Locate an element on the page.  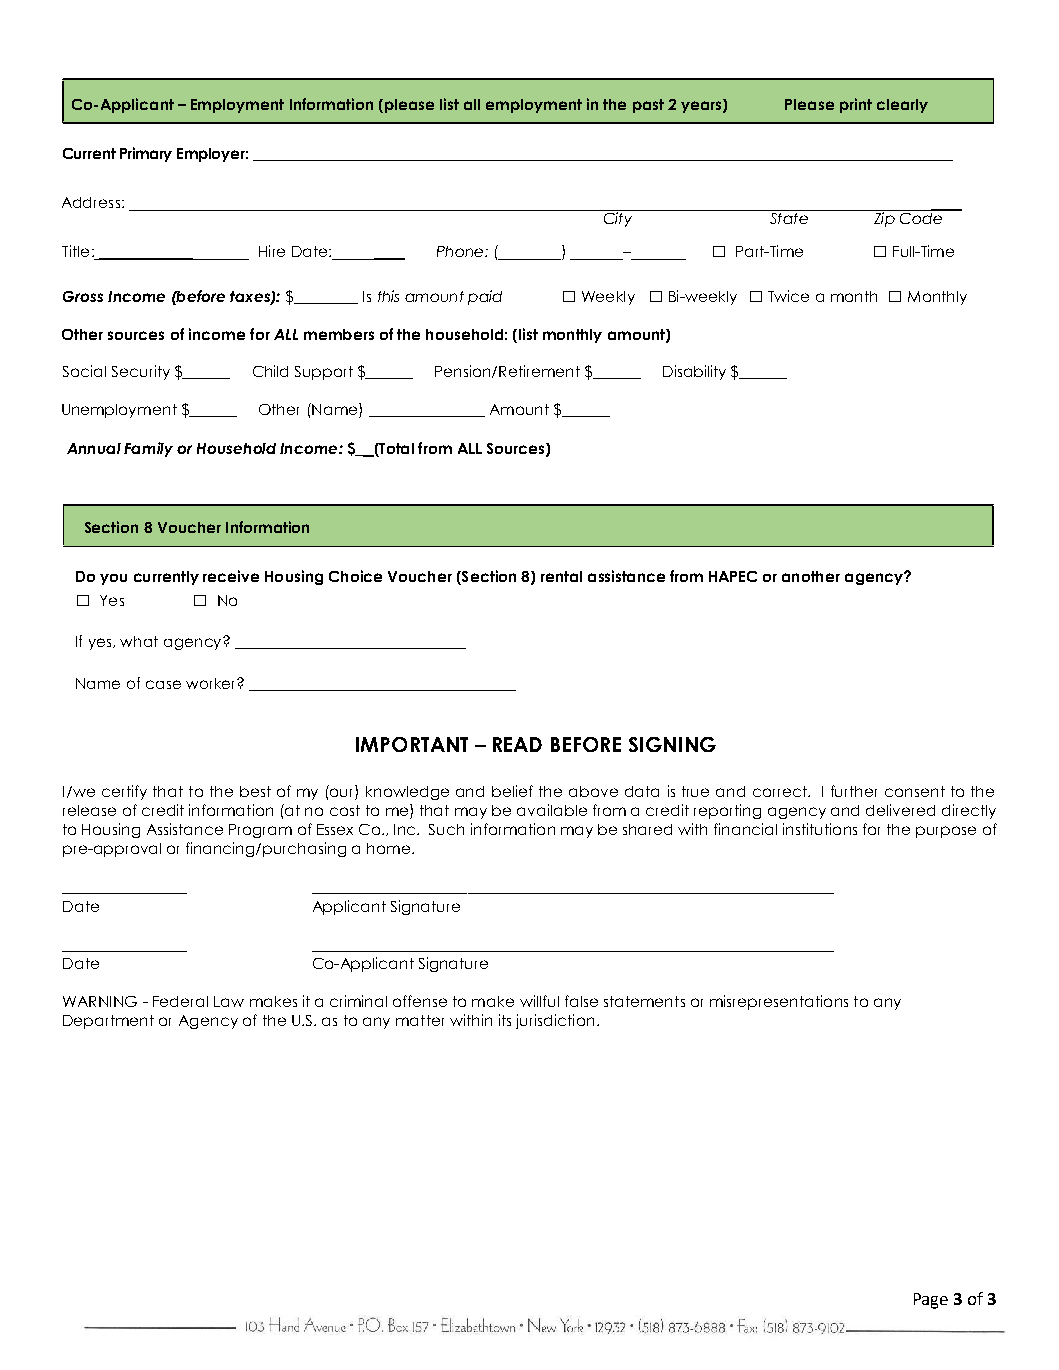
certify is located at coordinates (124, 792).
